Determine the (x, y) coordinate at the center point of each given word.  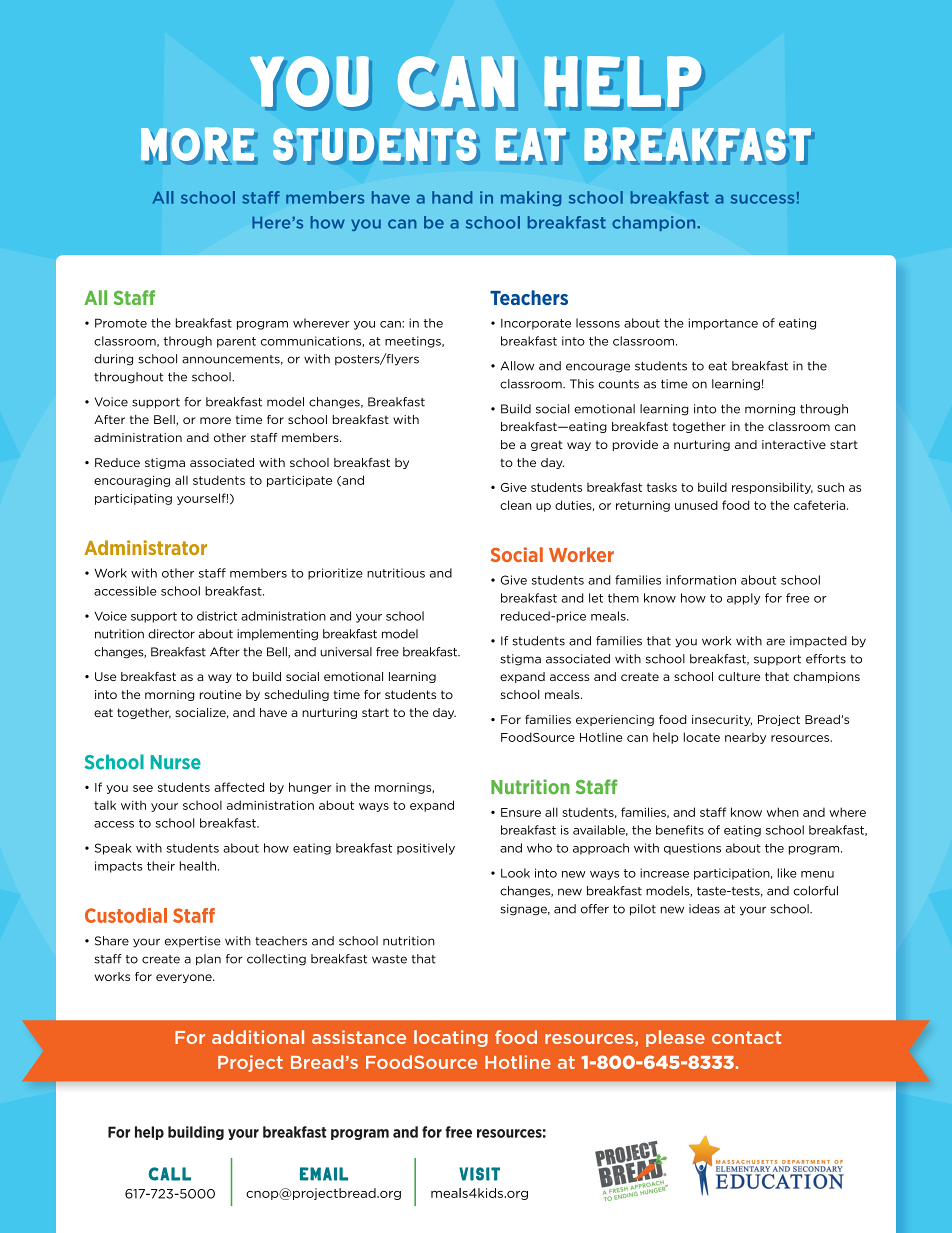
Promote (121, 323)
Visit (479, 1174)
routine (221, 694)
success (762, 199)
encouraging (132, 481)
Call (170, 1174)
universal (346, 652)
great (547, 445)
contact (746, 1037)
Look (515, 873)
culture (739, 676)
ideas (704, 909)
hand (452, 197)
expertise (193, 941)
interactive (794, 444)
